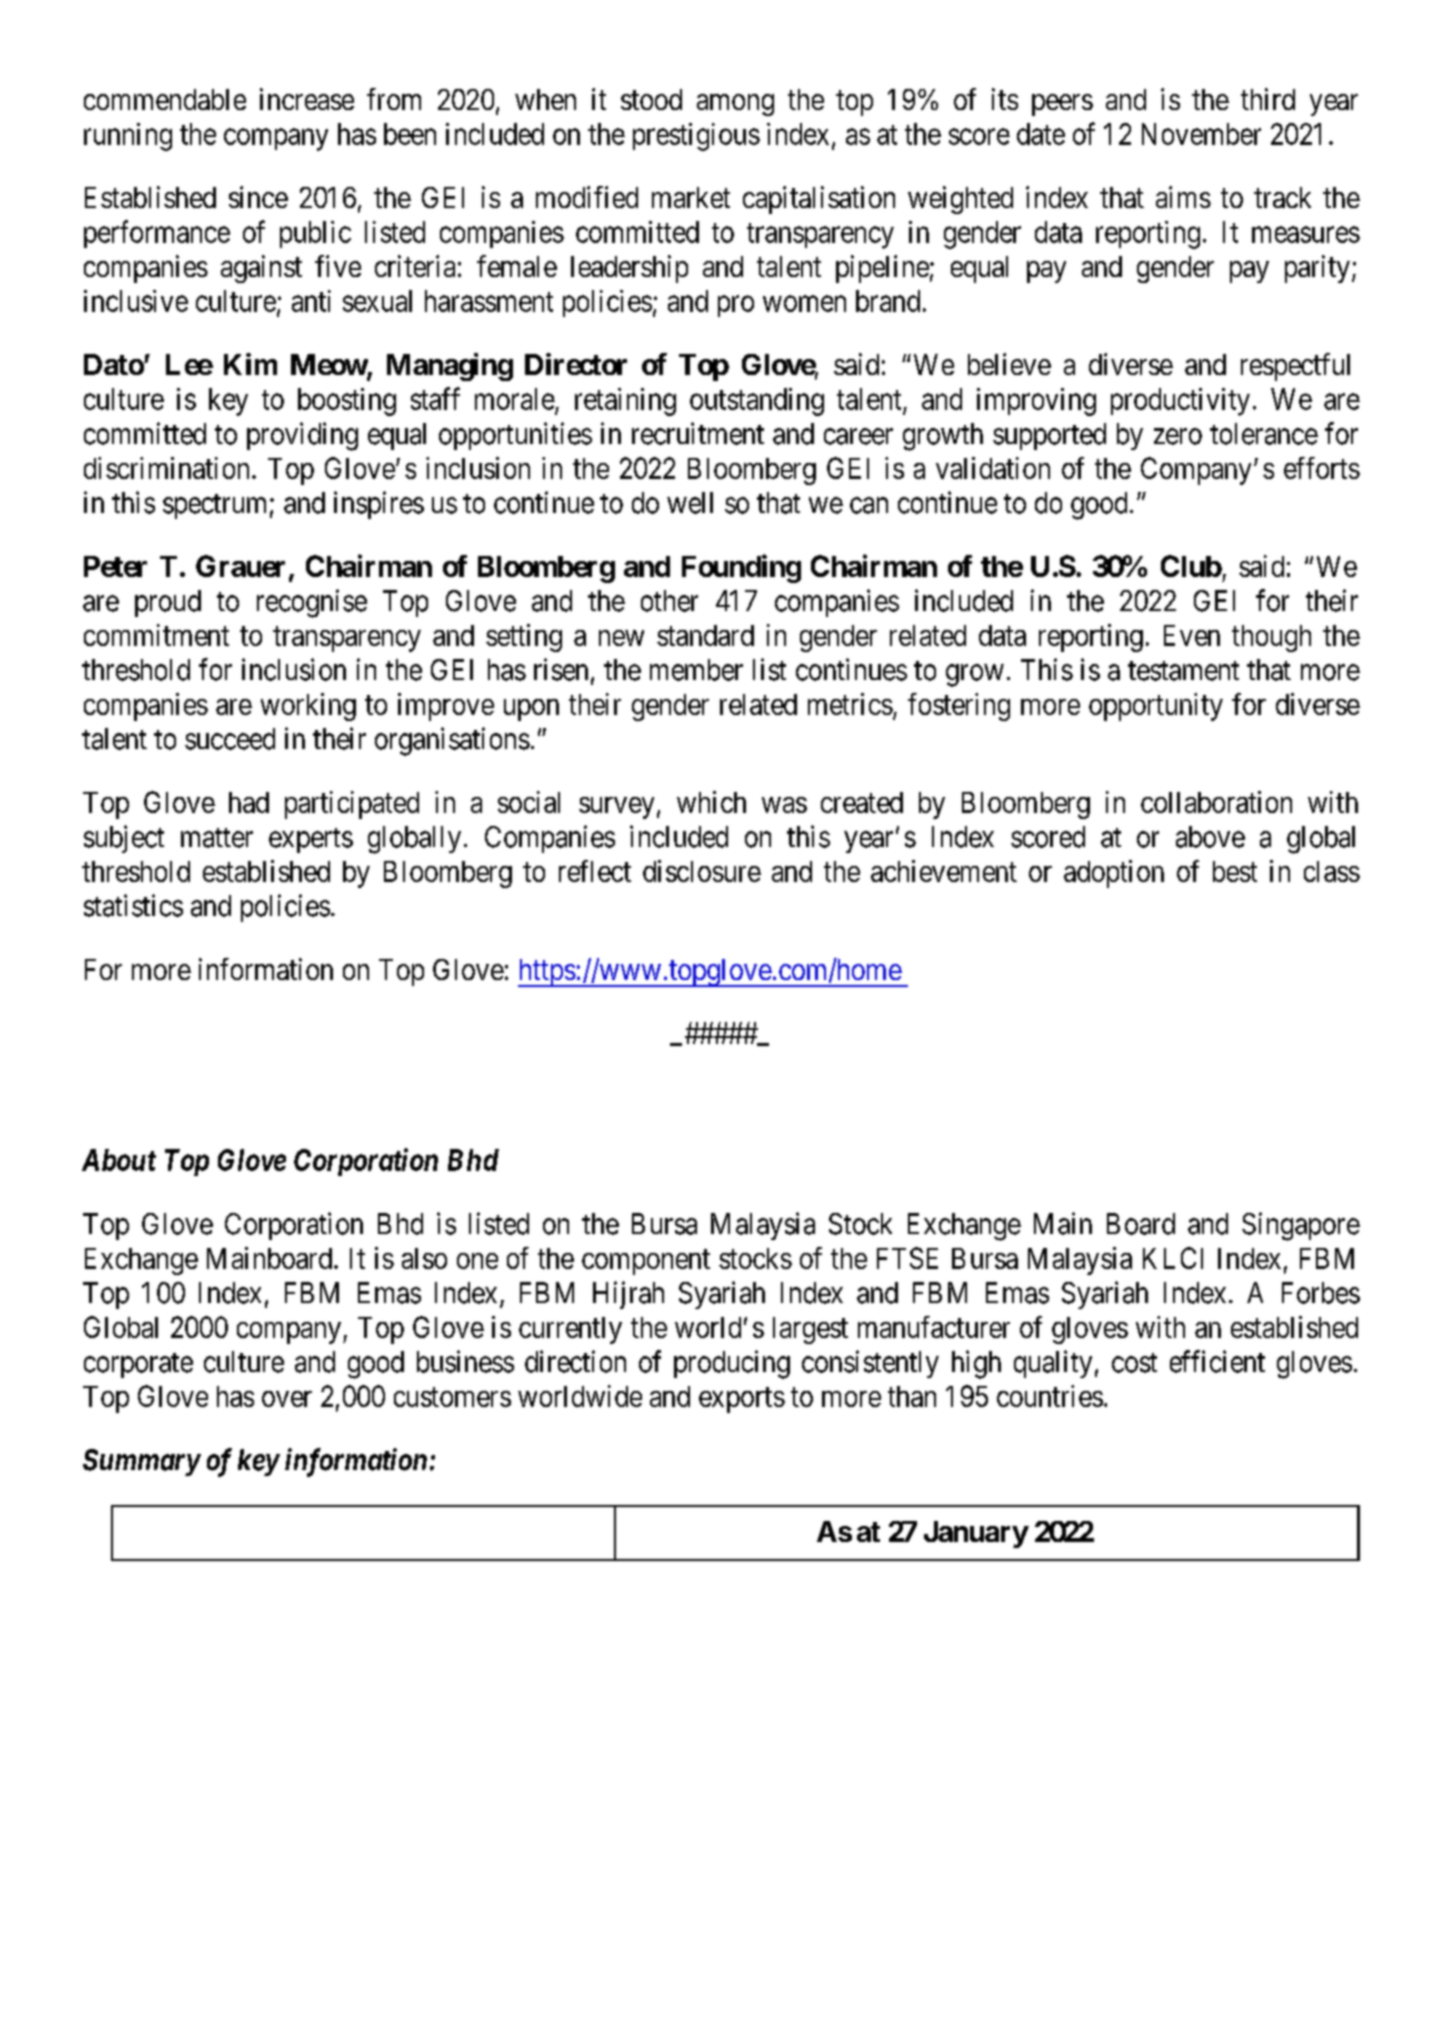  Describe the element at coordinates (696, 137) in the screenshot. I see `prestigious` at that location.
